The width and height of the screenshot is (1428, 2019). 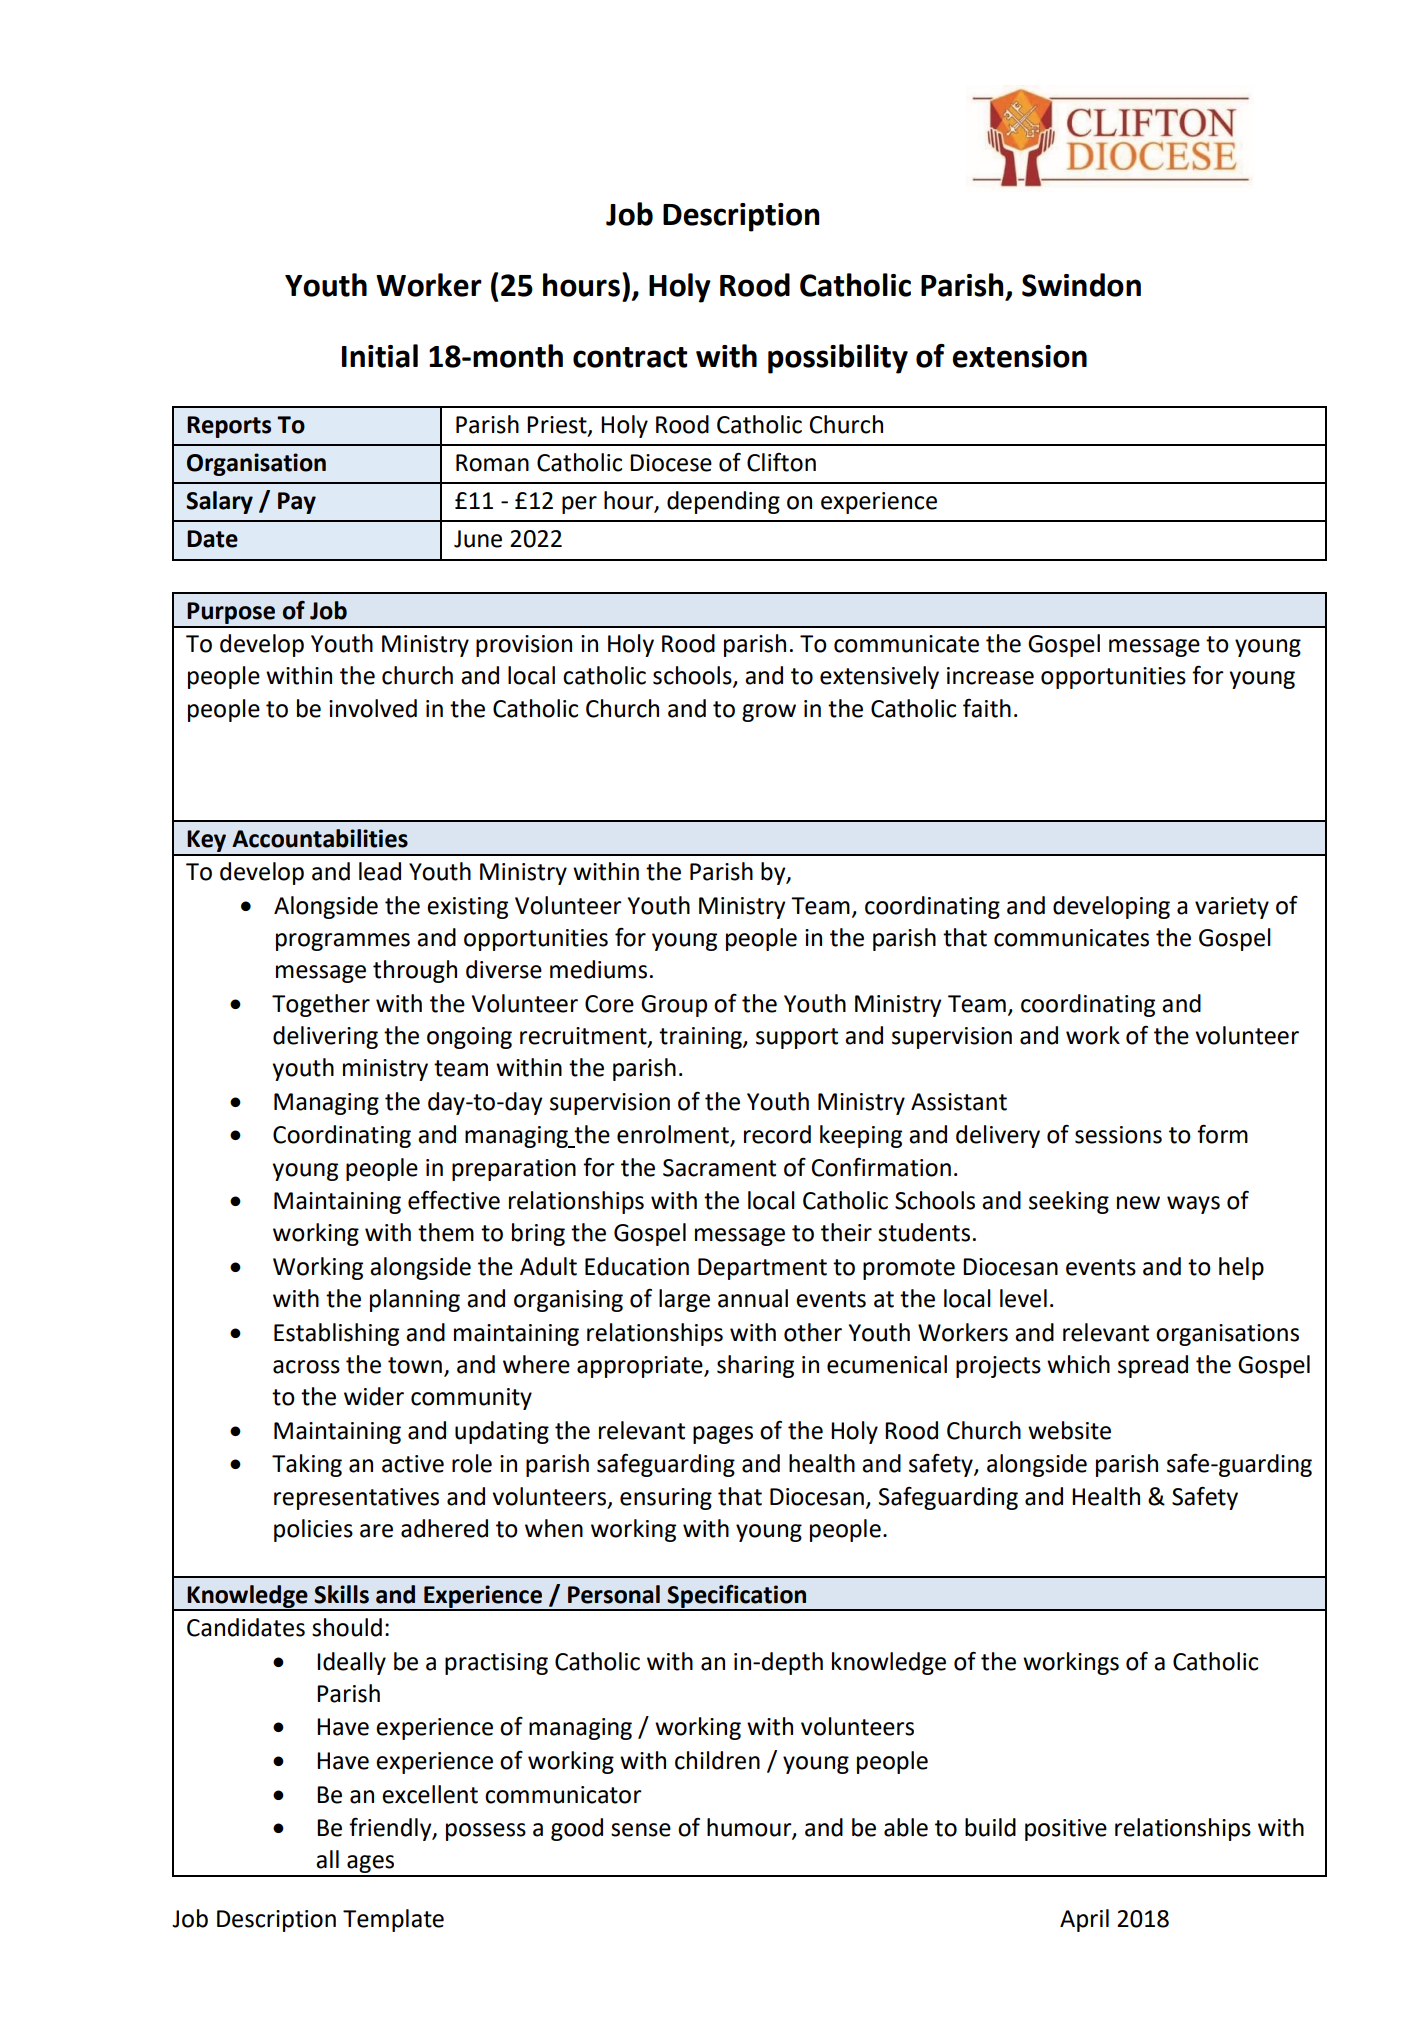 What do you see at coordinates (987, 708) in the screenshot?
I see `faith` at bounding box center [987, 708].
